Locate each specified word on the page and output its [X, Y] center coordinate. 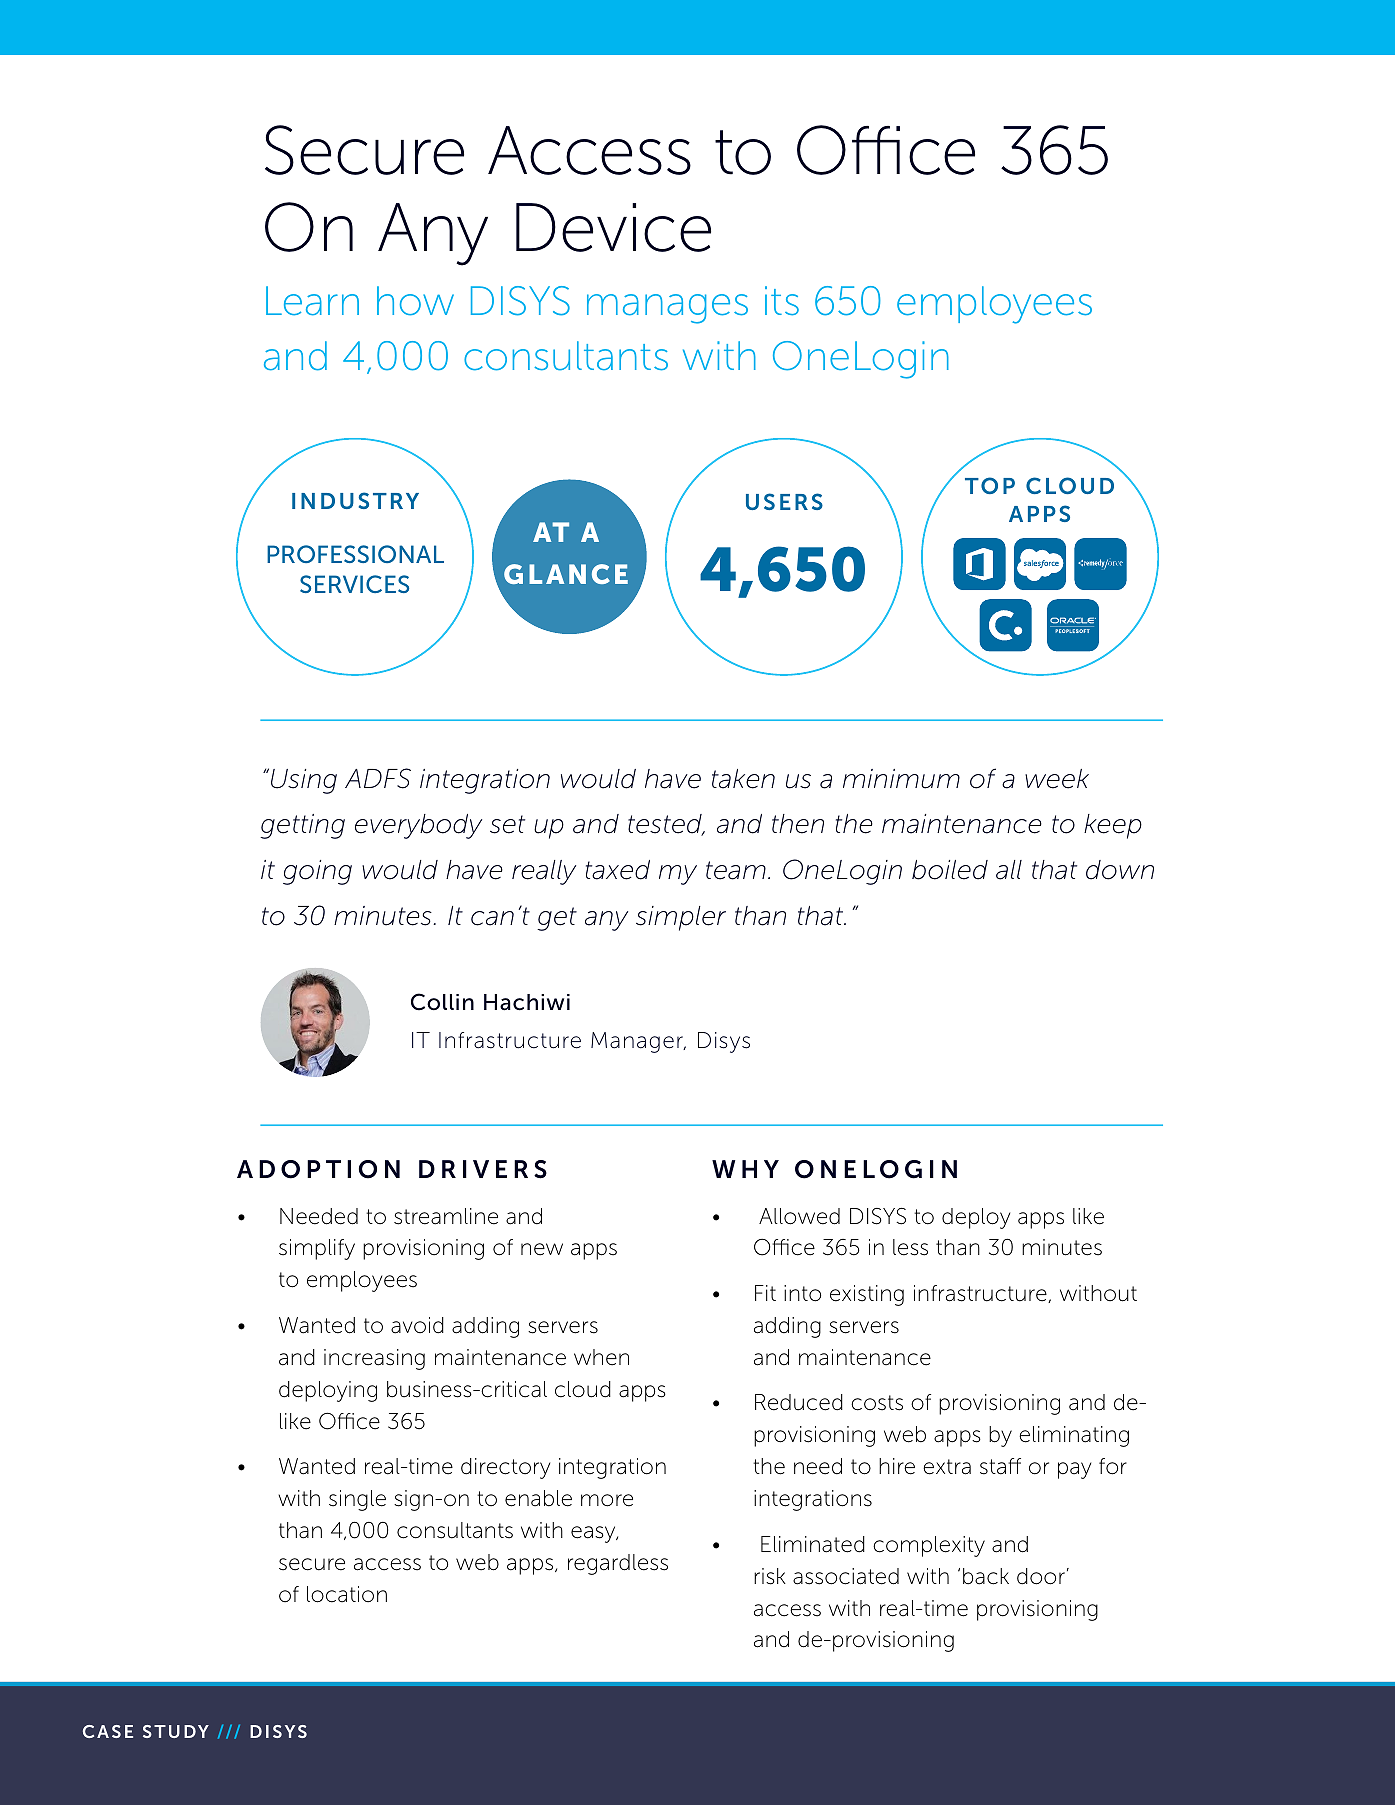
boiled [950, 870]
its [782, 301]
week [1057, 779]
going [317, 872]
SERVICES [354, 584]
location [347, 1594]
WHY [745, 1169]
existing [867, 1295]
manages [667, 309]
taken [743, 779]
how [415, 301]
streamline [446, 1216]
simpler [681, 918]
